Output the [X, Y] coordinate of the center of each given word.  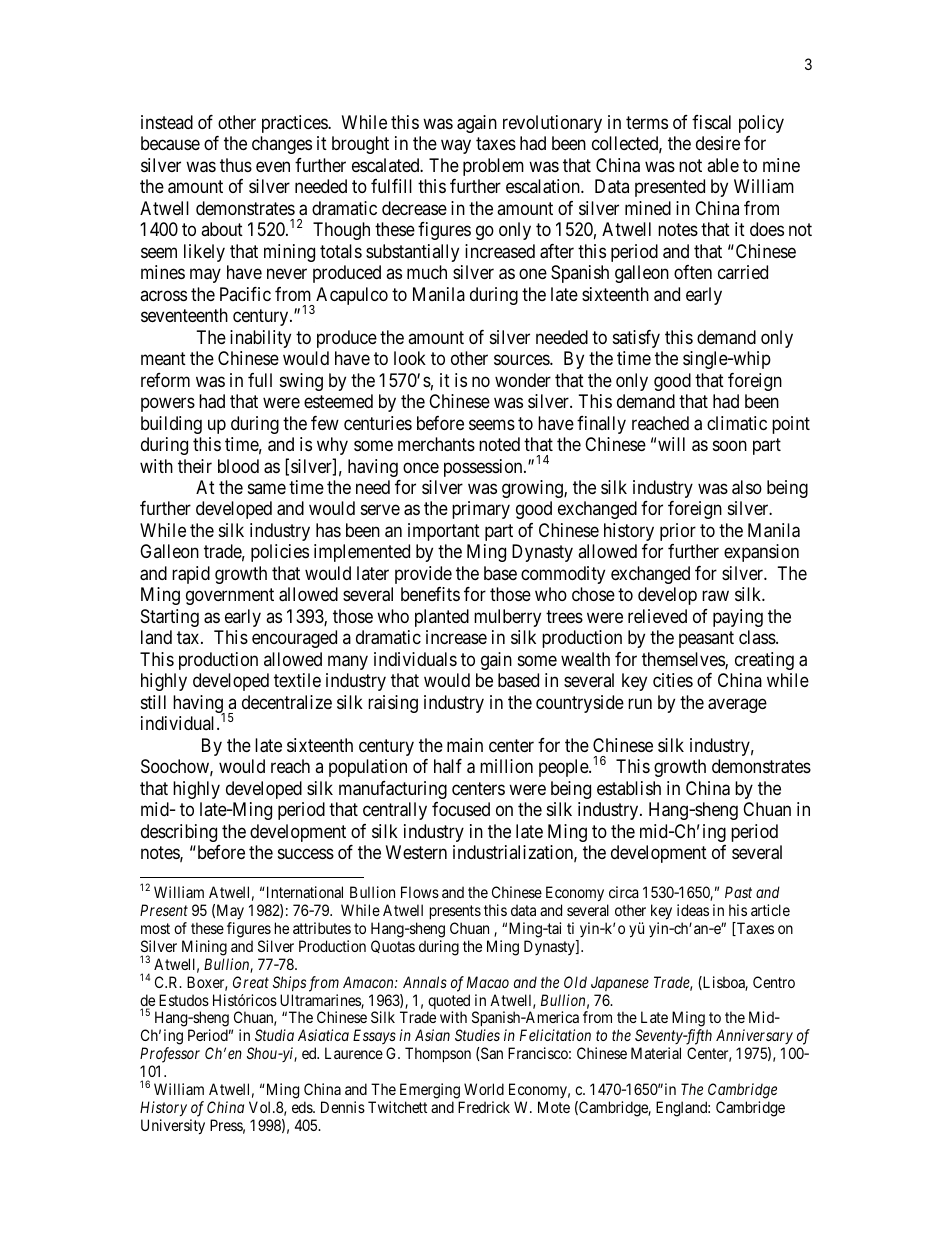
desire [718, 143]
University [173, 1127]
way [456, 147]
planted [442, 618]
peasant [706, 640]
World [484, 1089]
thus [236, 165]
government [230, 597]
